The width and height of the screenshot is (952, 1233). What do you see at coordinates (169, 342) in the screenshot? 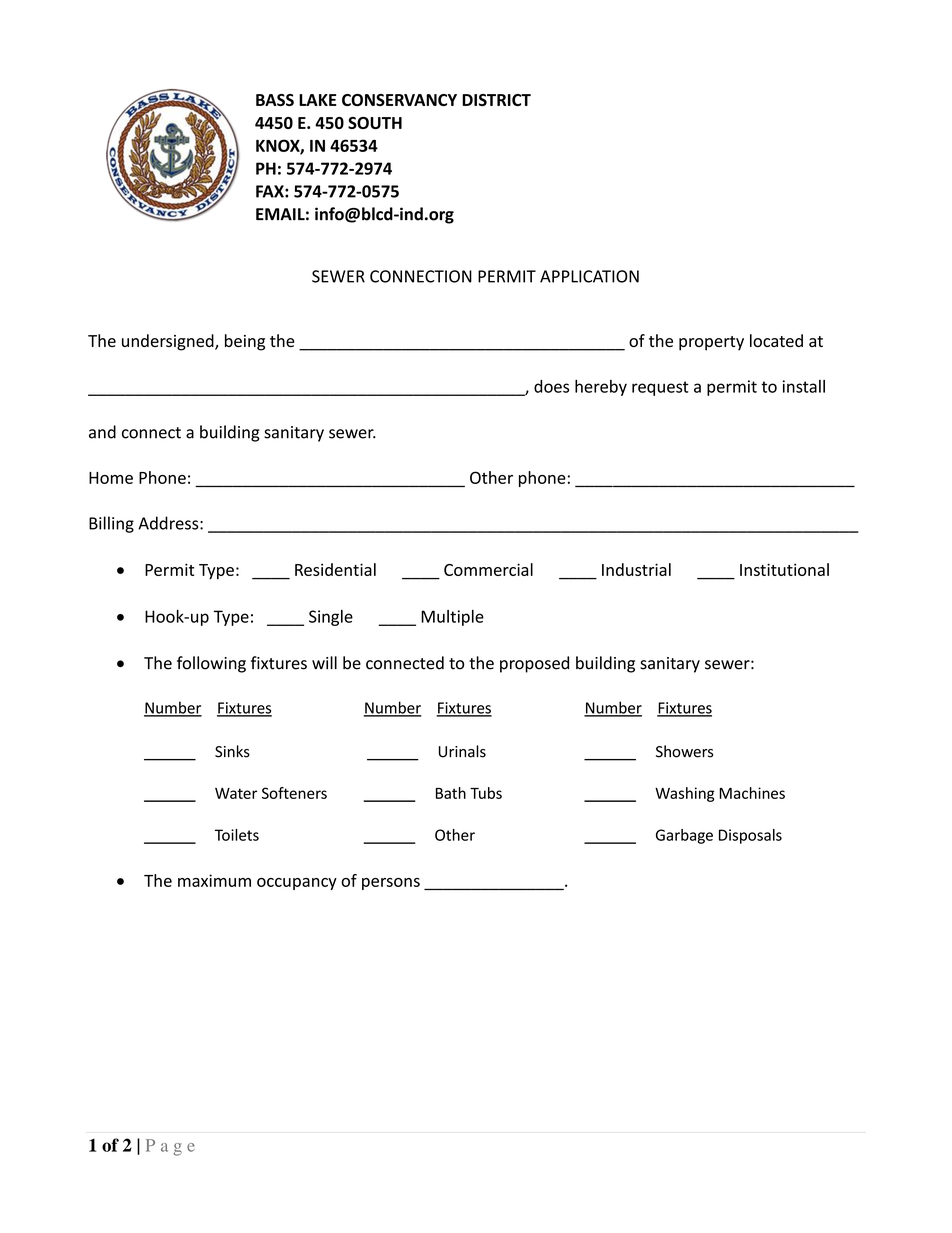
I see `undersigned` at bounding box center [169, 342].
